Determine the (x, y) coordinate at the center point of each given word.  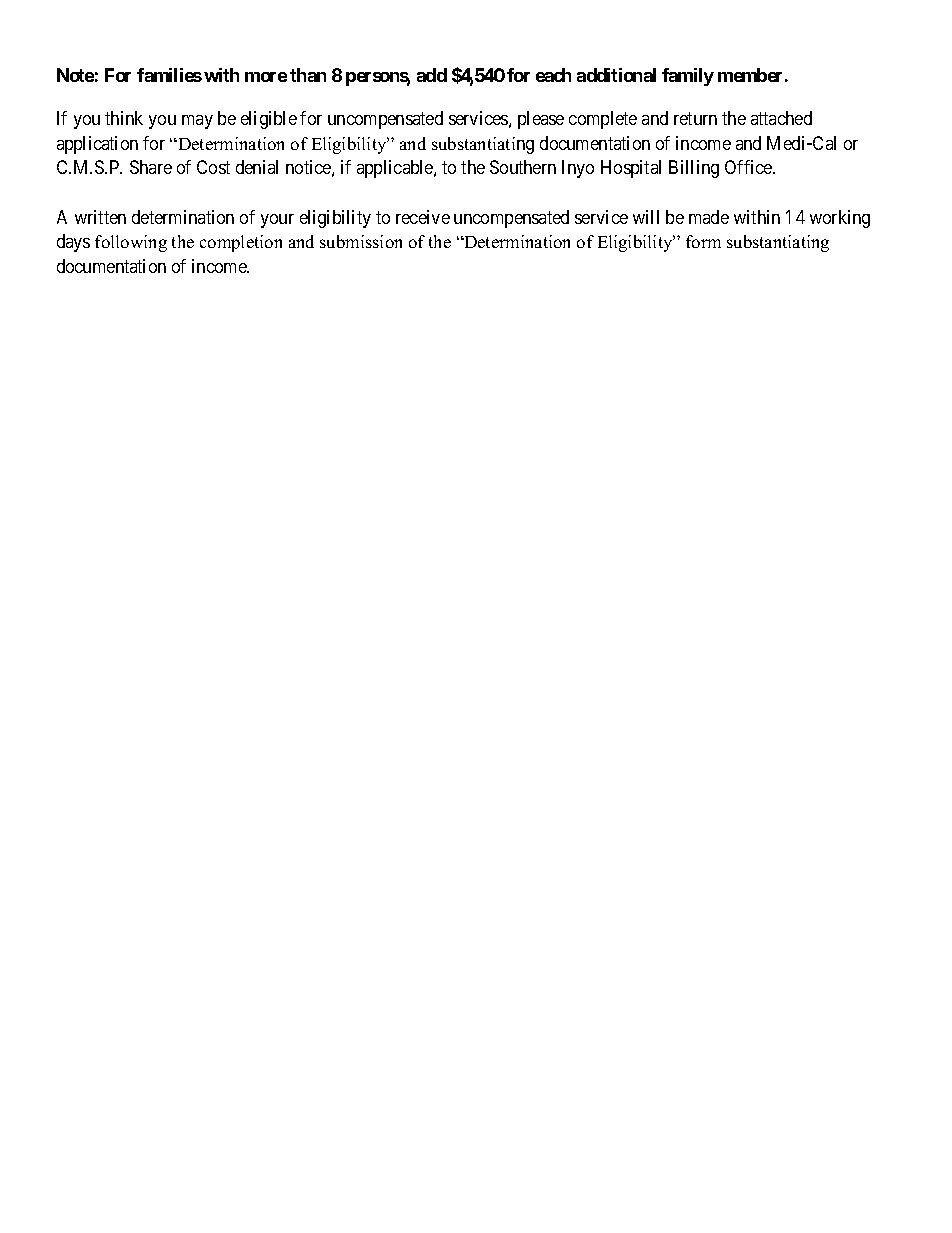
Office (749, 167)
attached (781, 118)
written (100, 217)
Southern (523, 167)
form (703, 241)
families (169, 75)
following (131, 243)
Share (151, 167)
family (688, 77)
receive (423, 217)
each (553, 75)
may (197, 122)
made (709, 217)
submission (361, 241)
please (541, 120)
